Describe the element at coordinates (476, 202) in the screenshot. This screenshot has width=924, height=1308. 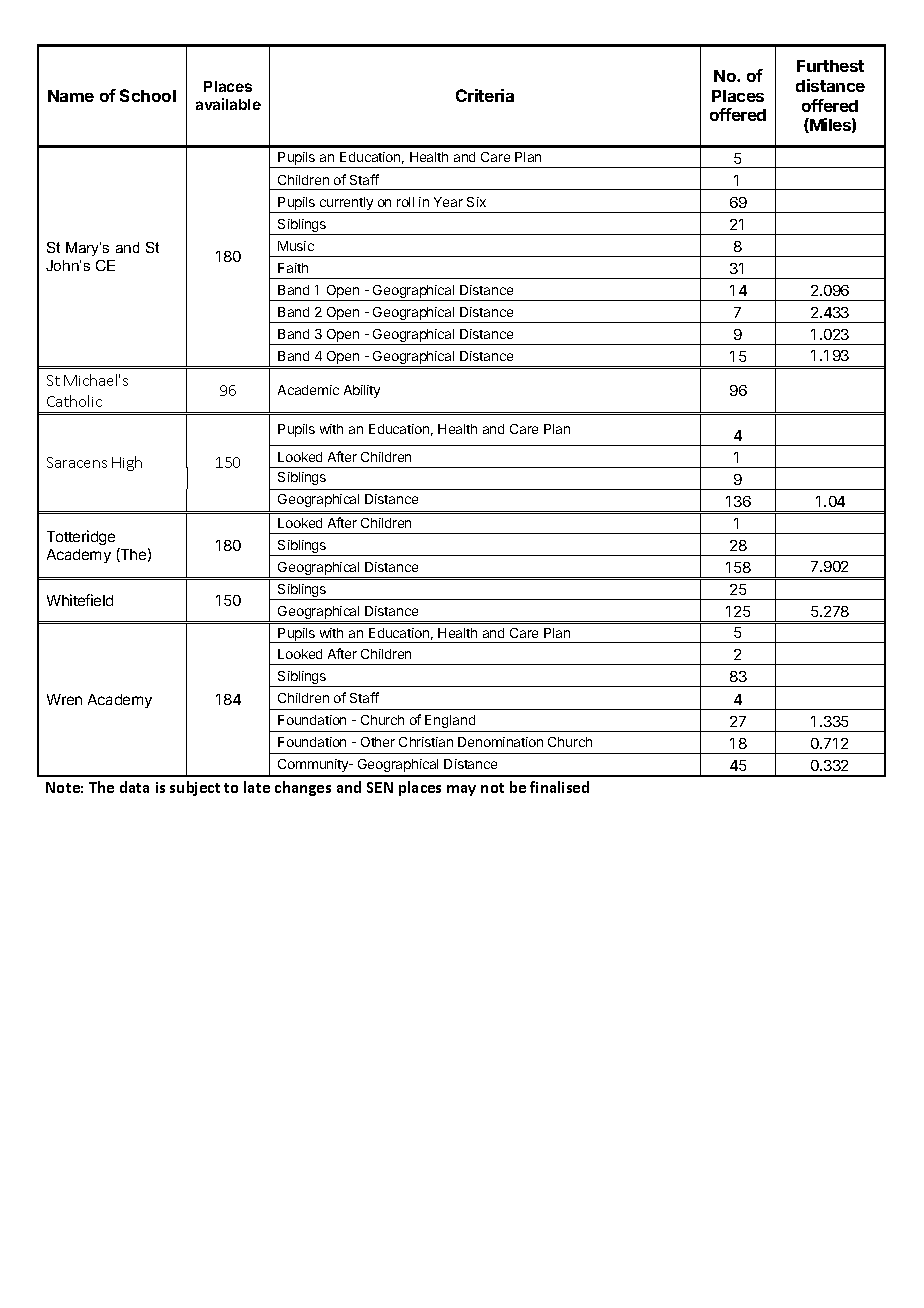
I see `Six` at that location.
